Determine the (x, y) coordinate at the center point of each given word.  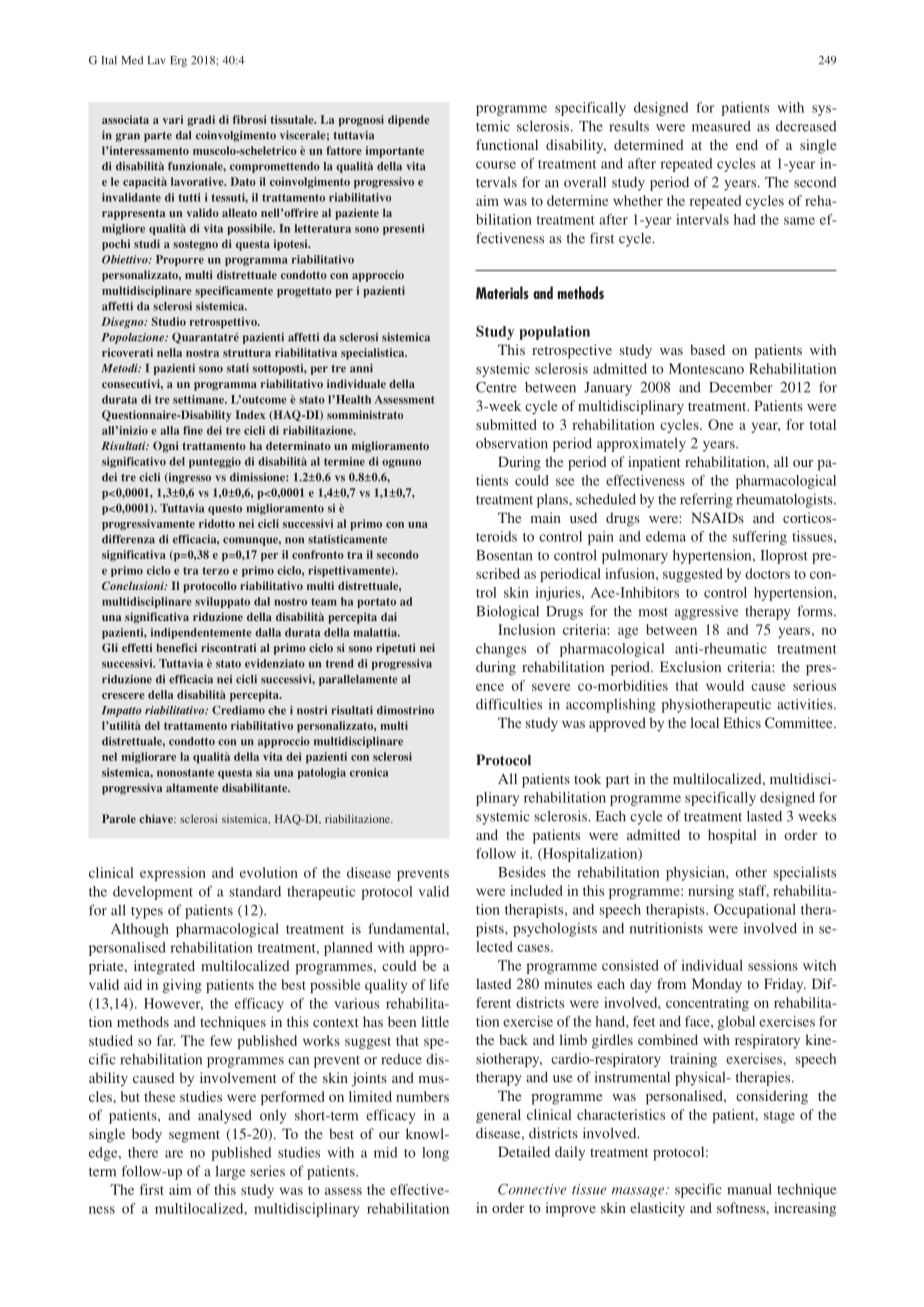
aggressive (706, 612)
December (740, 387)
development (153, 893)
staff (754, 891)
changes (501, 650)
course (496, 165)
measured (721, 126)
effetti (137, 647)
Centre (496, 387)
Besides (522, 872)
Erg (178, 61)
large (230, 1173)
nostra (202, 353)
